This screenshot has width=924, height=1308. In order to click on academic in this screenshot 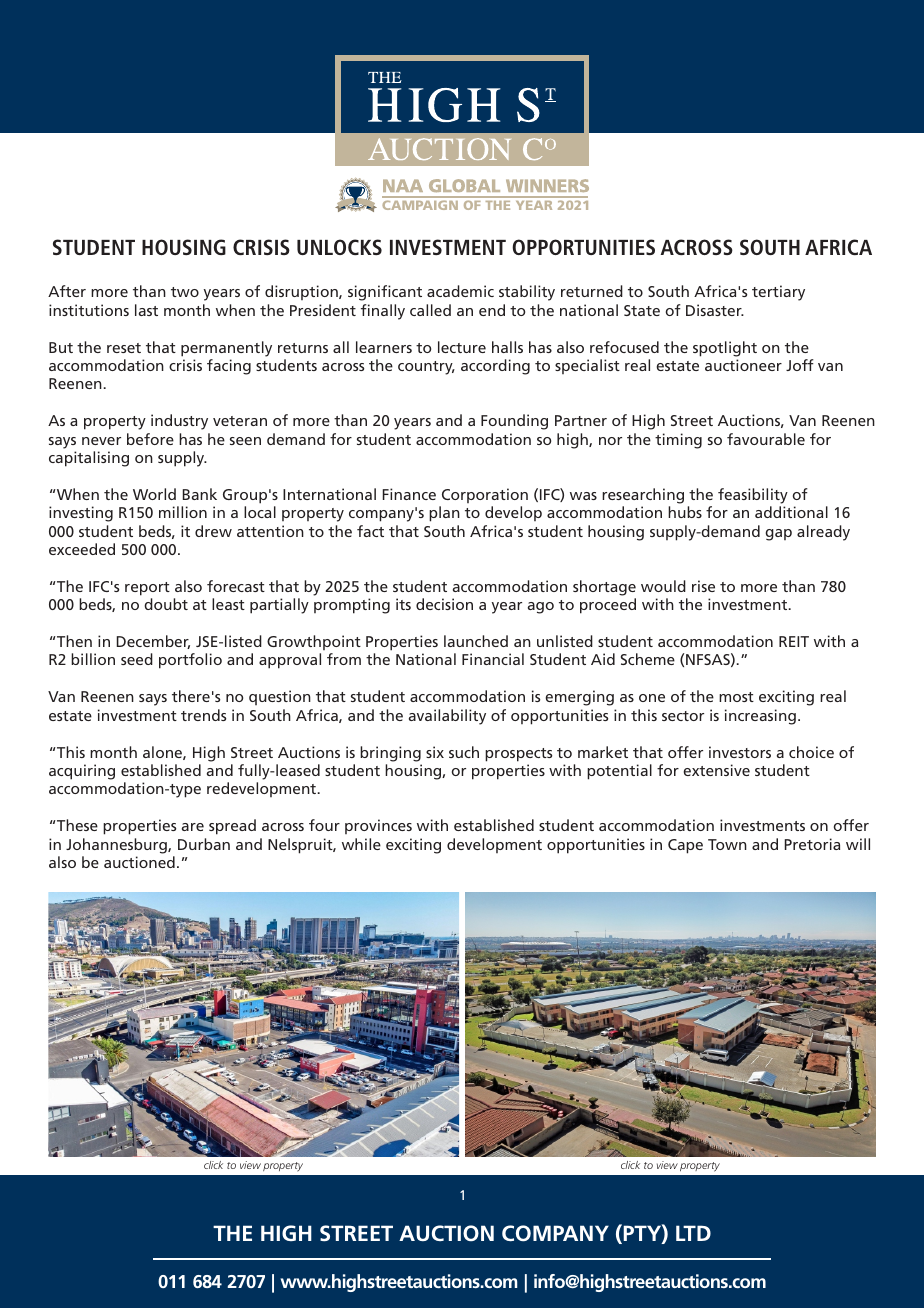, I will do `click(460, 291)`.
